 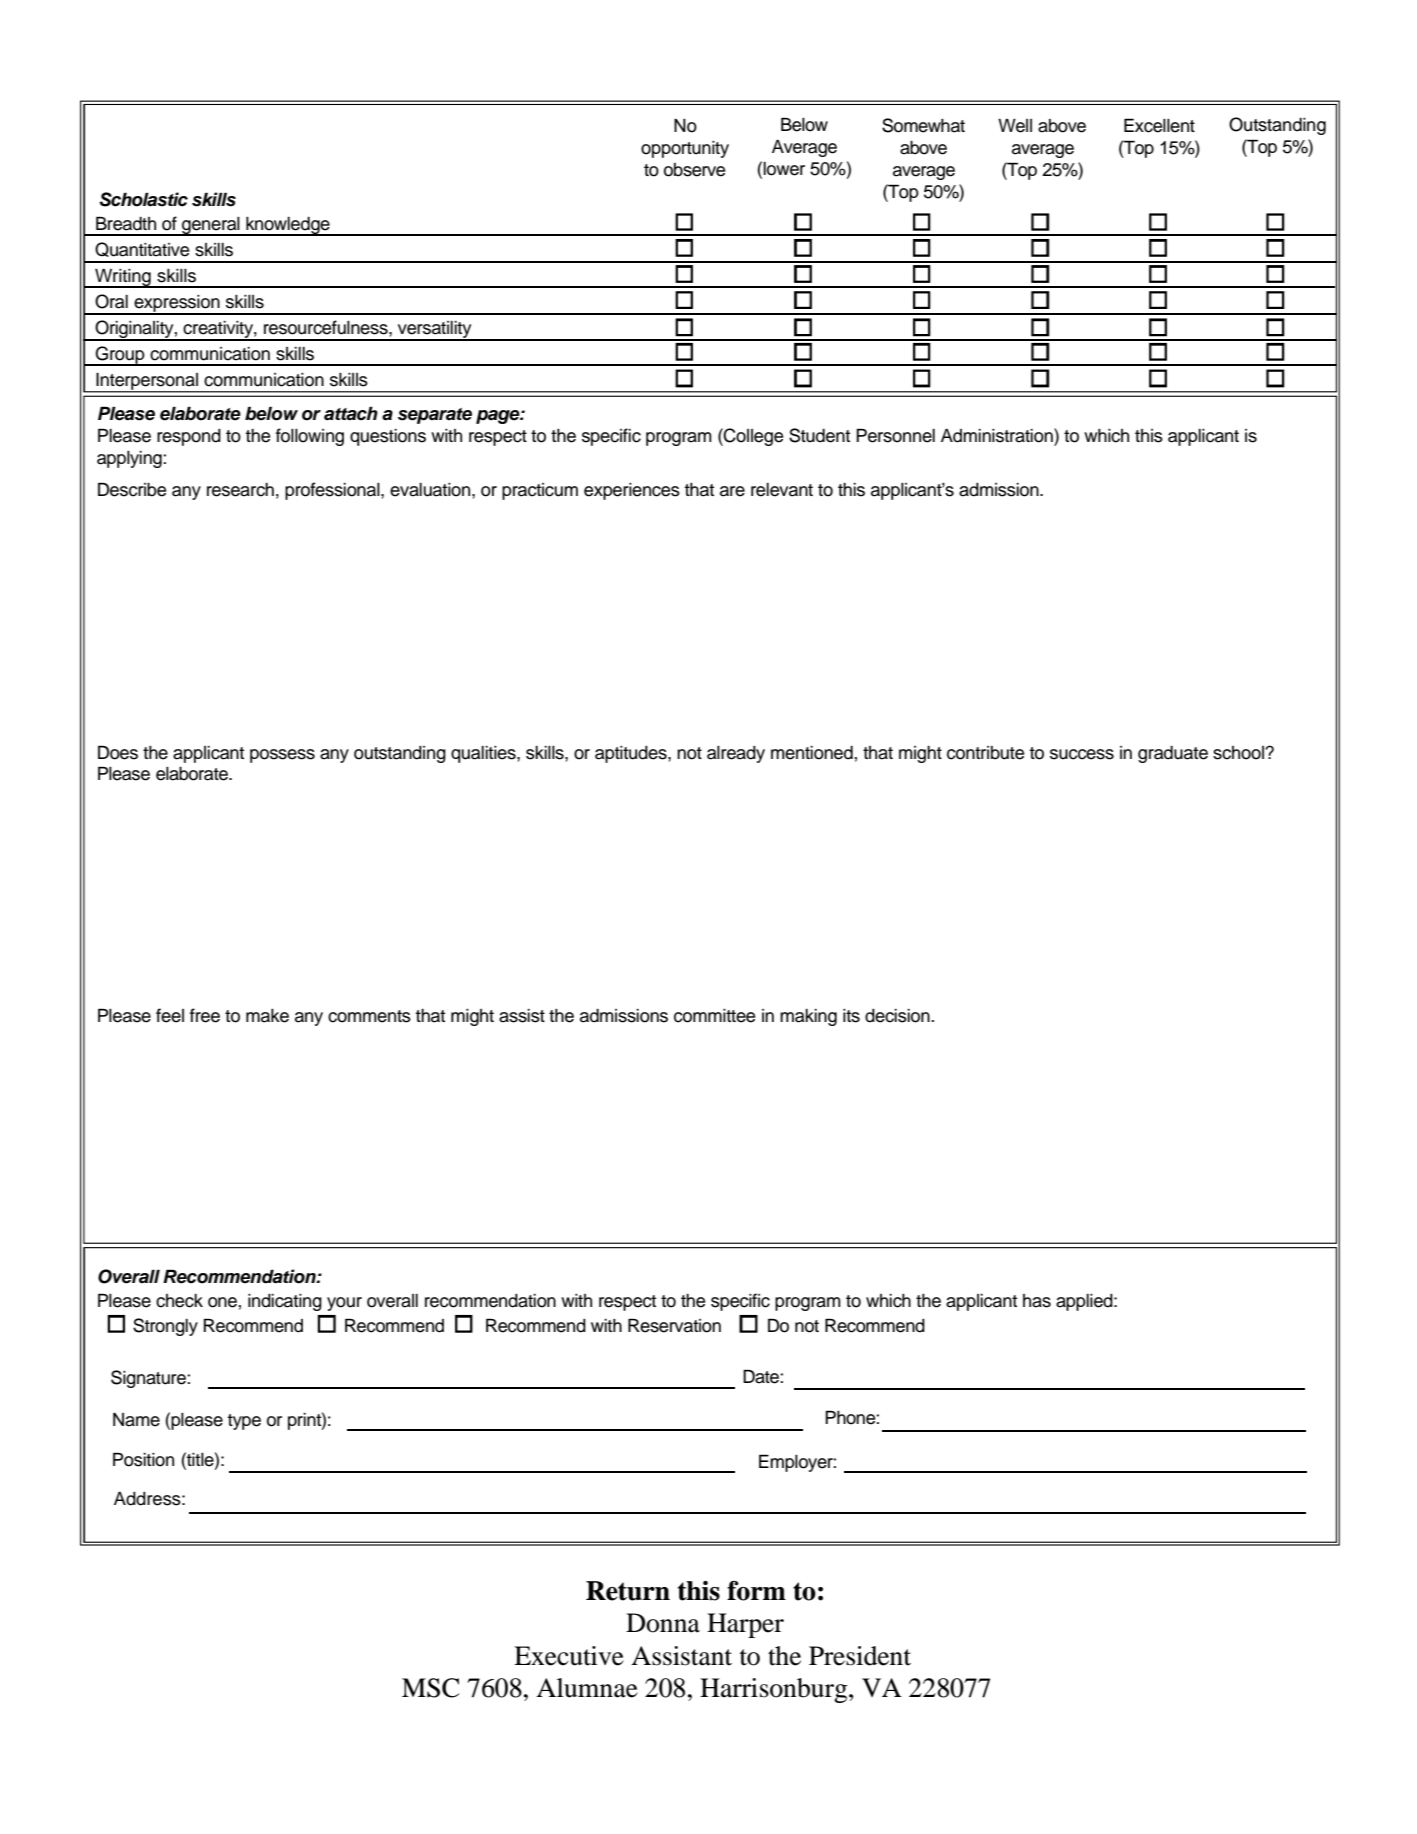 I want to click on MSC, so click(x=430, y=1688).
